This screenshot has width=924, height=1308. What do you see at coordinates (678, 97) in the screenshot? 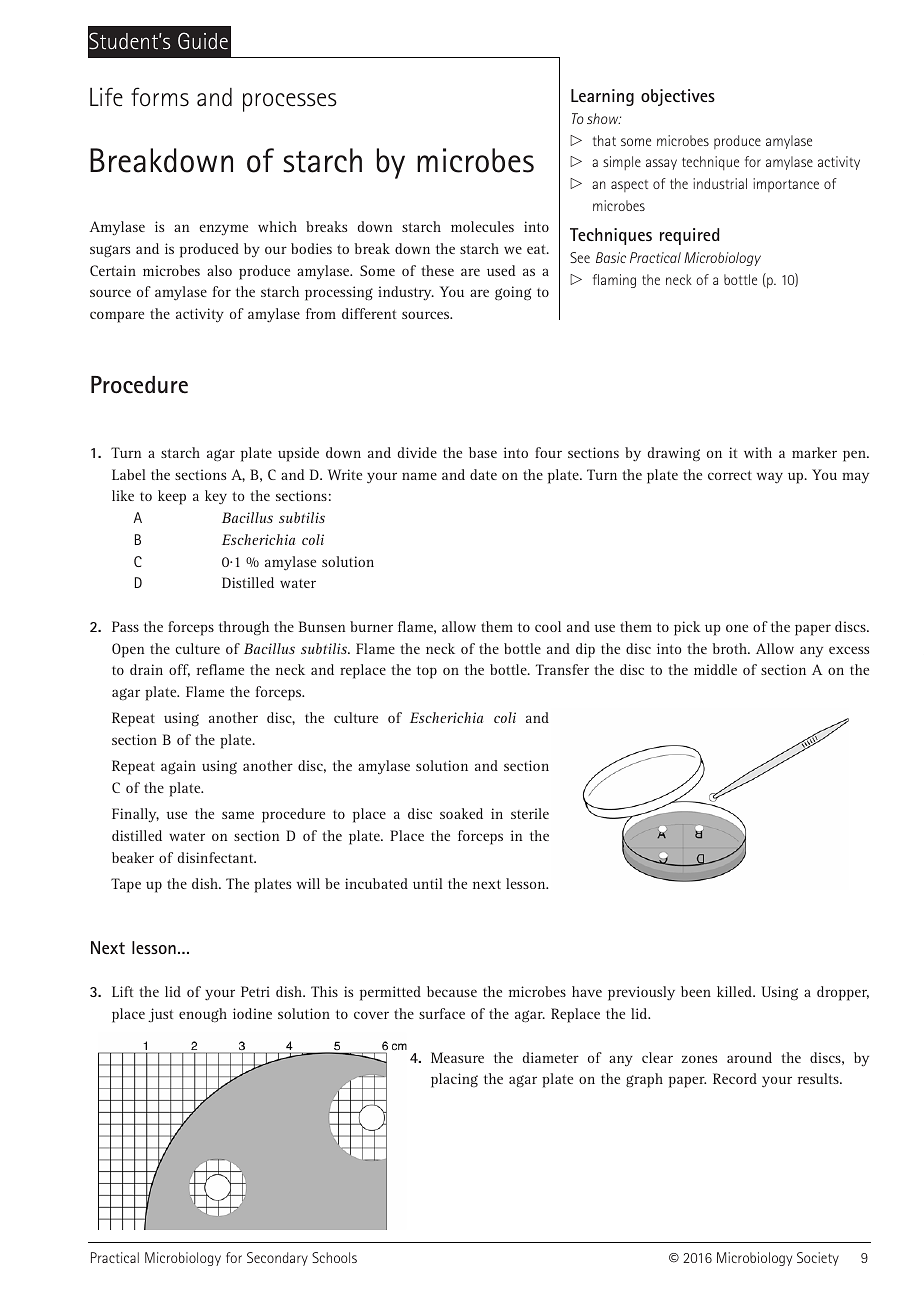
I see `objectives` at bounding box center [678, 97].
